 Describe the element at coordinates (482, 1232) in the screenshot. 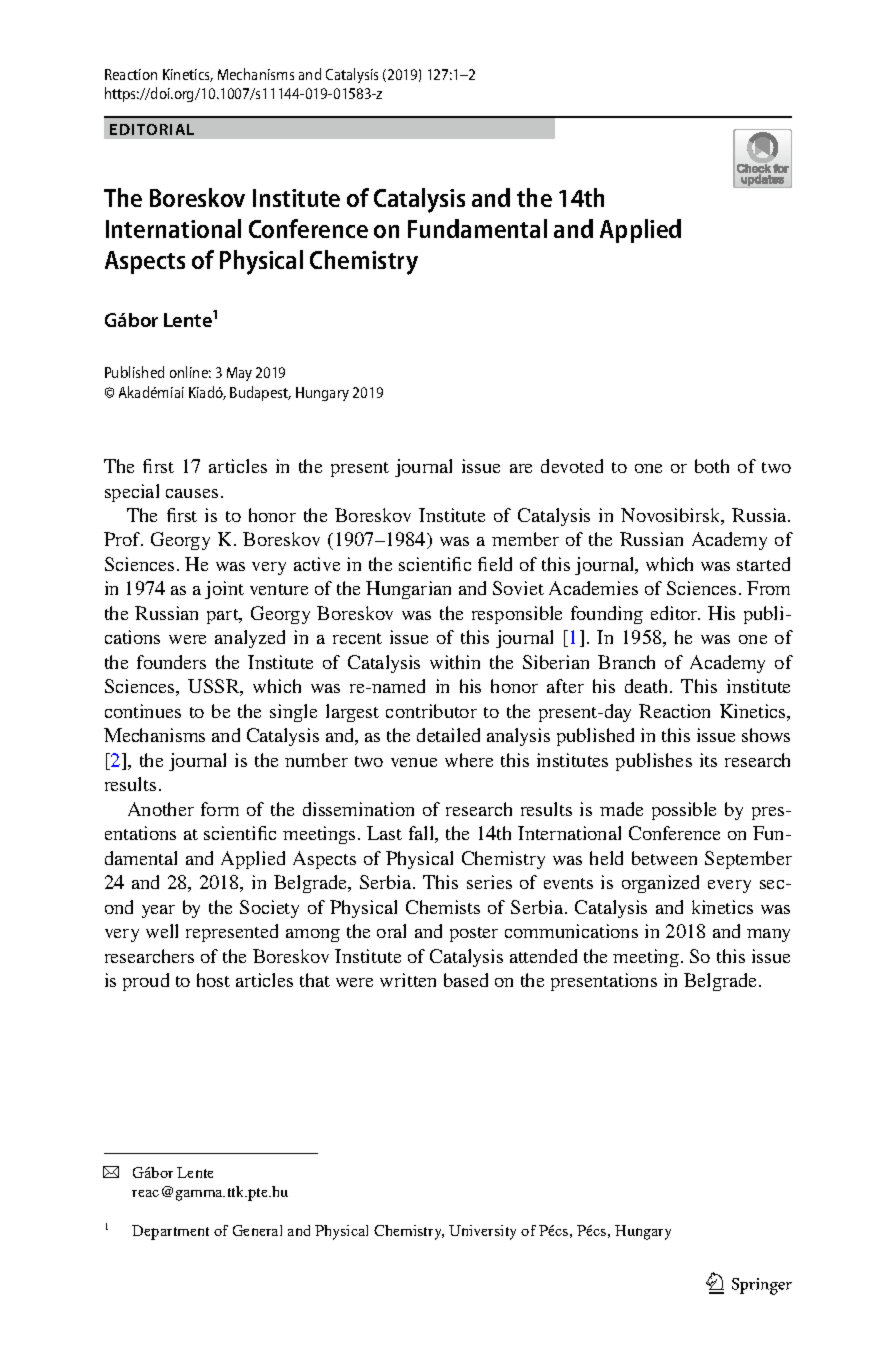

I see `University` at that location.
